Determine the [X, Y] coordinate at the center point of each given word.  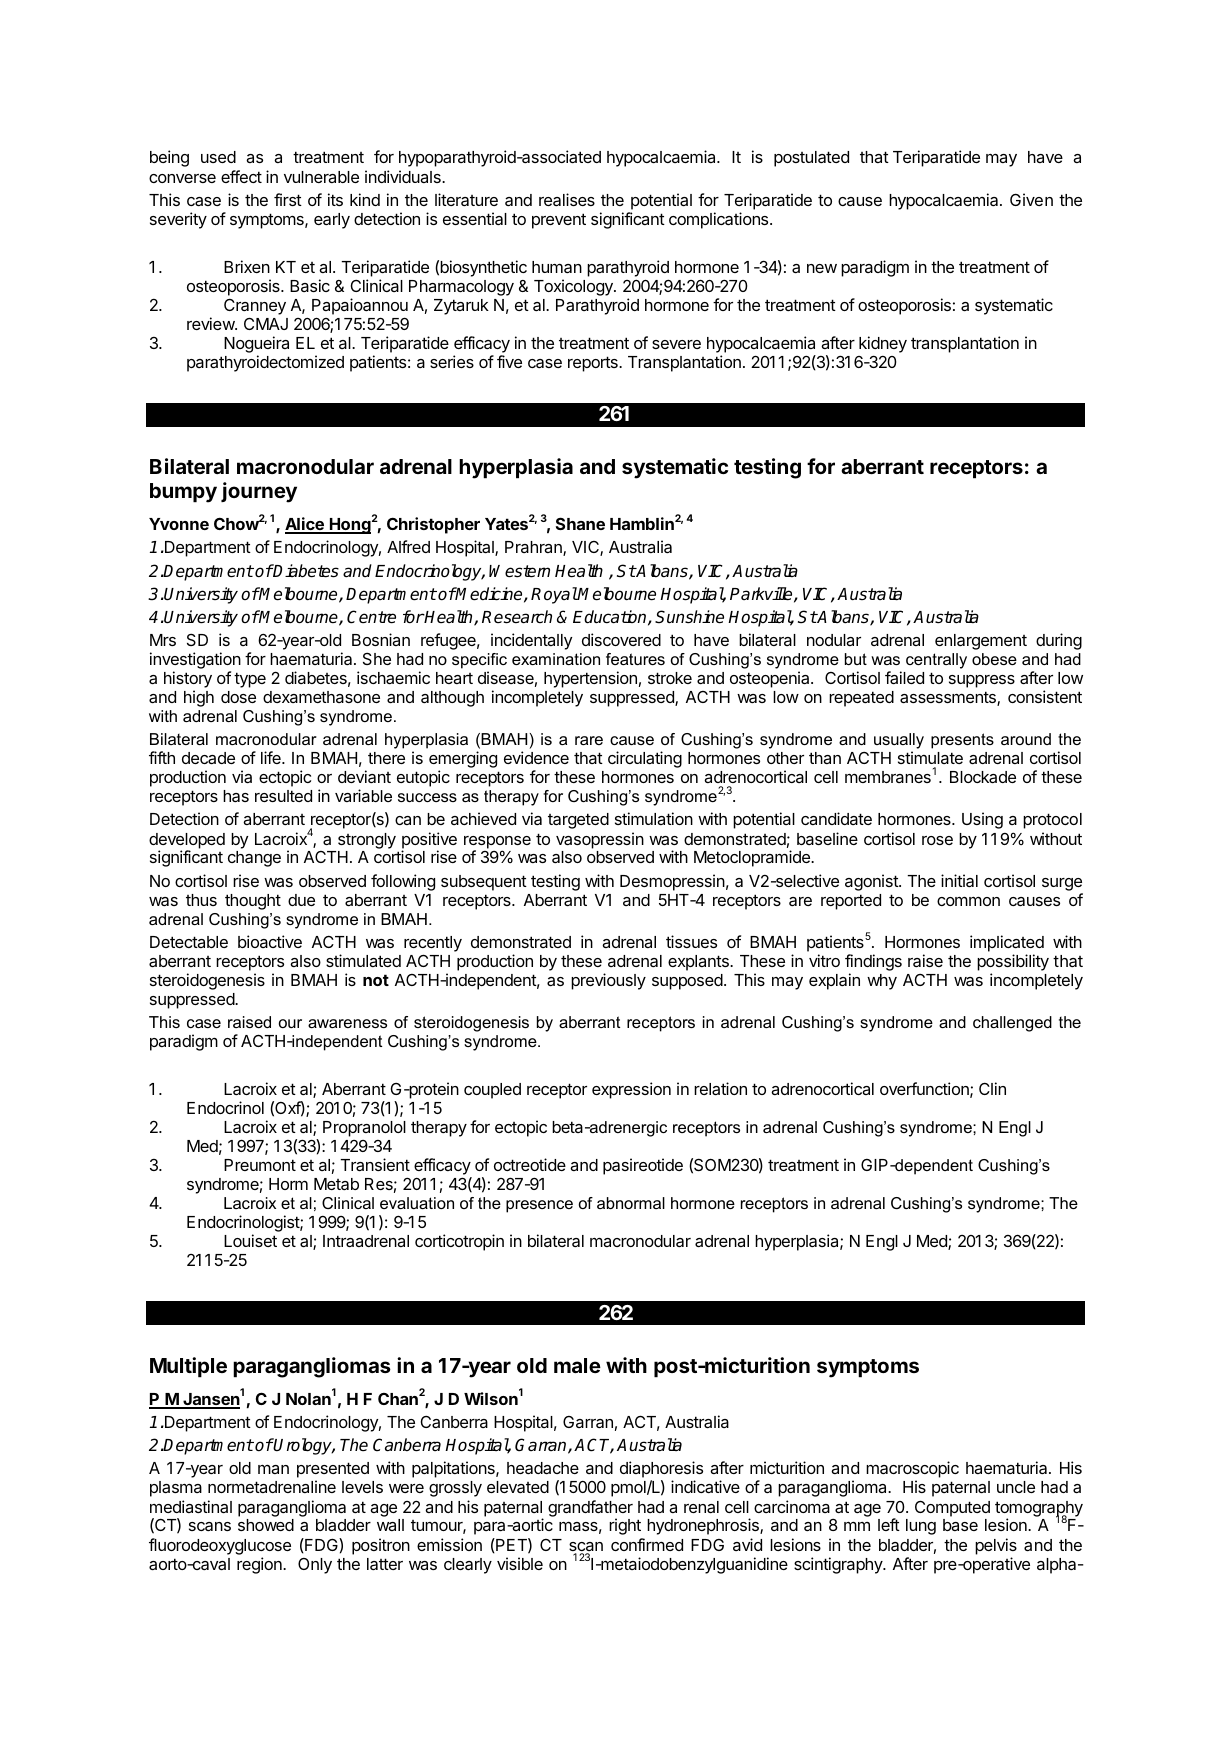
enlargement [981, 642]
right [625, 1526]
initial [959, 880]
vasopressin [600, 840]
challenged [1012, 1024]
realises [567, 199]
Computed [952, 1508]
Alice [305, 525]
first [288, 199]
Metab [336, 1184]
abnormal [631, 1203]
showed [266, 1525]
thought [253, 902]
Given [1031, 199]
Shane [580, 523]
